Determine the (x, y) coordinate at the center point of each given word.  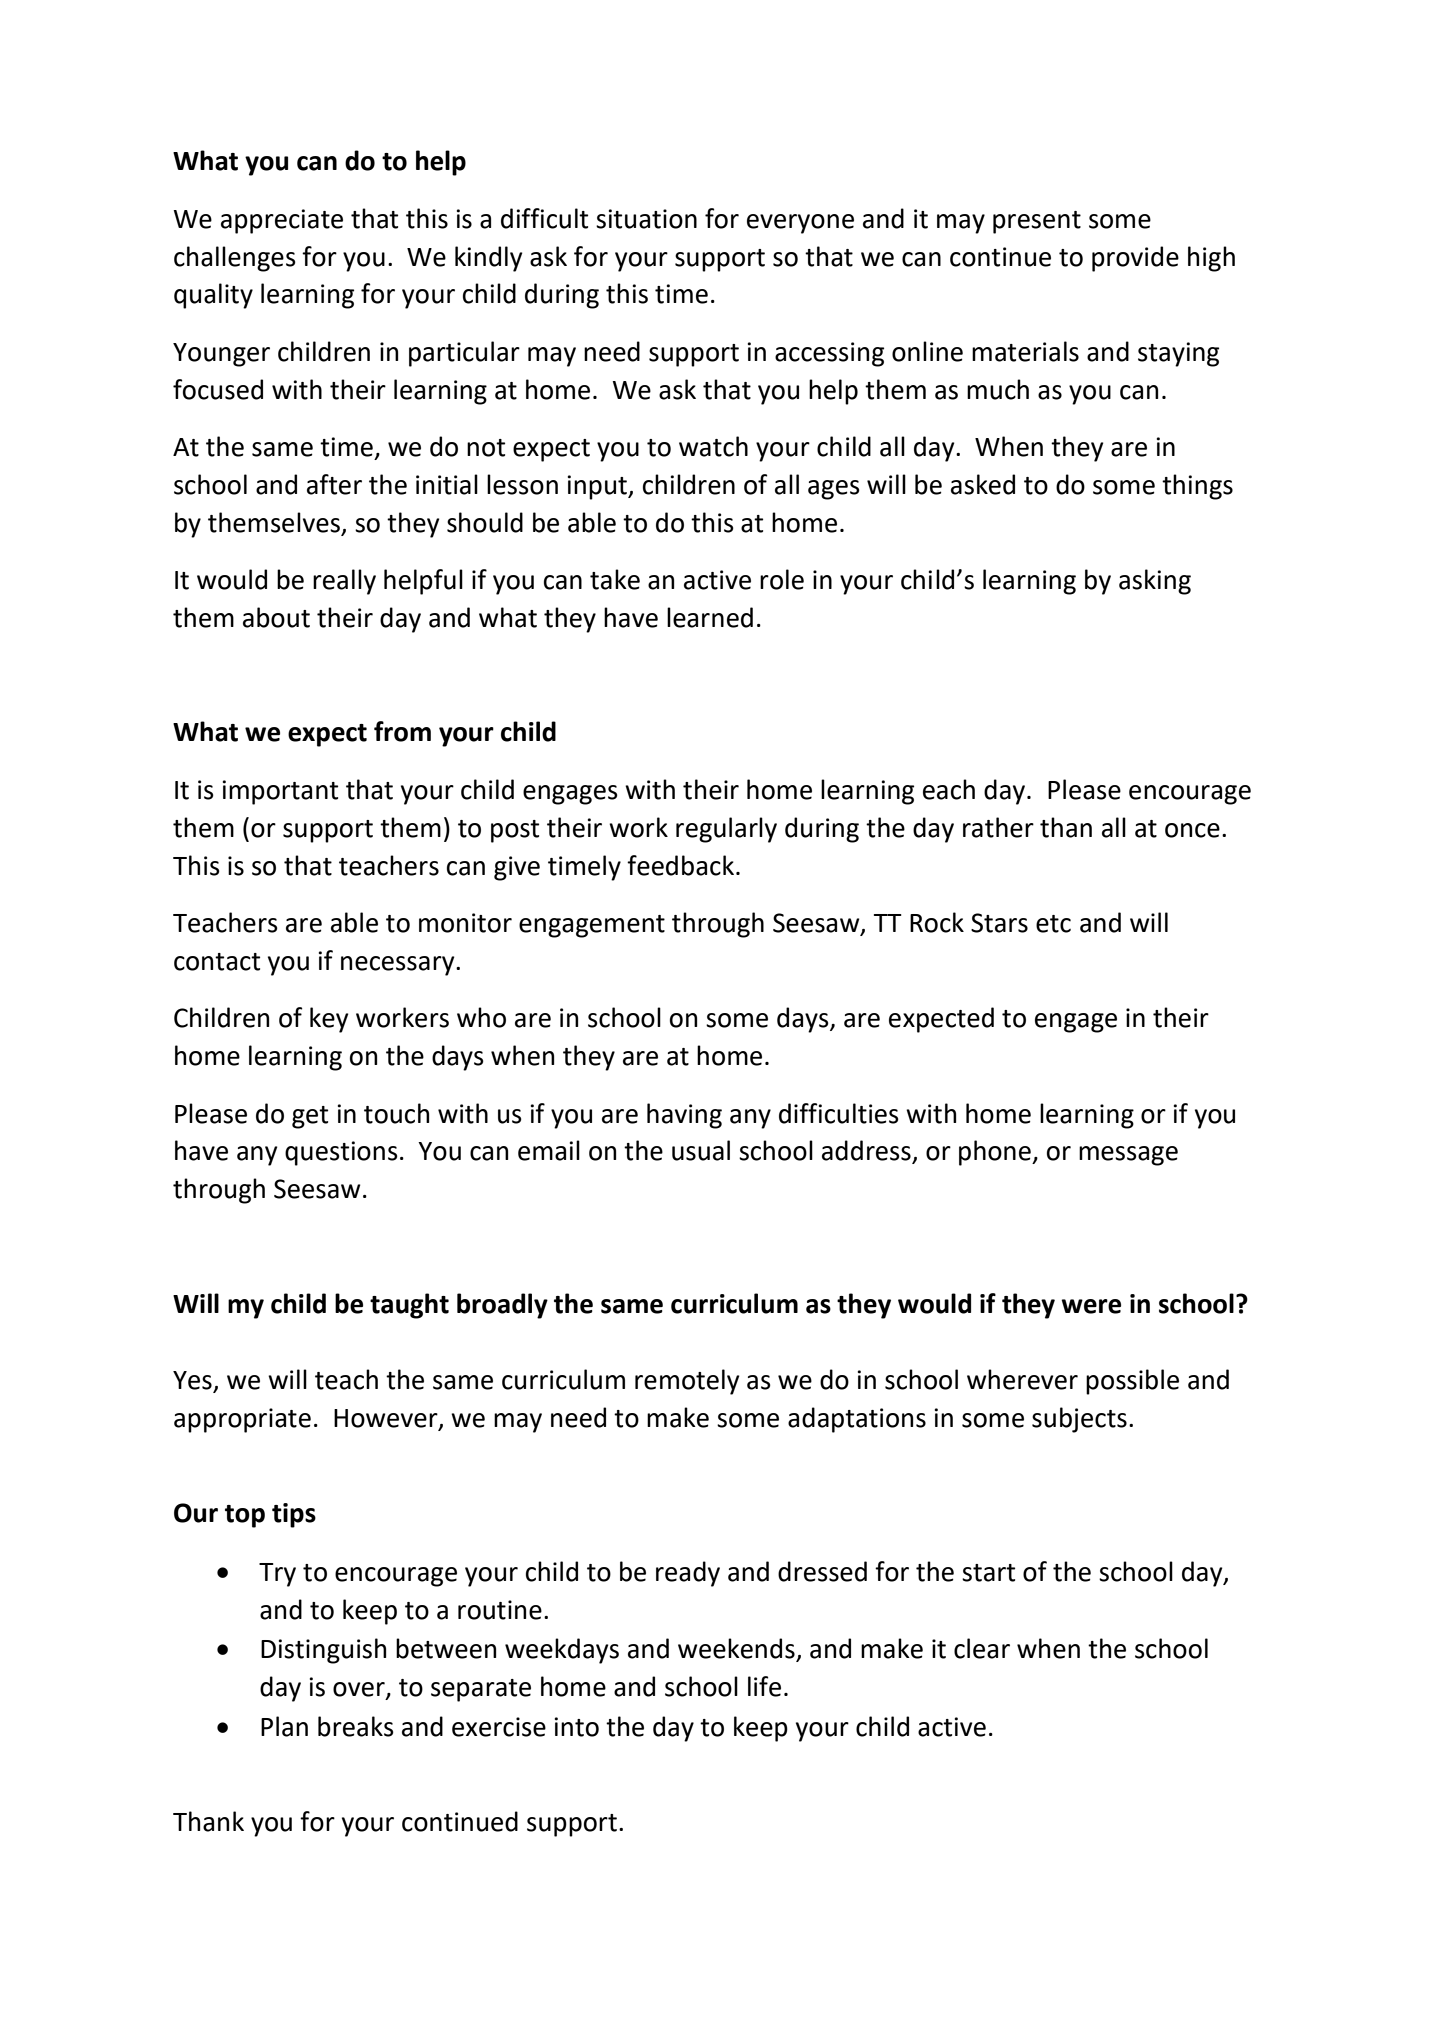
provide (1135, 259)
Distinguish (323, 1651)
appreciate (282, 221)
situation (646, 219)
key (329, 1020)
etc (1053, 924)
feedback (680, 865)
